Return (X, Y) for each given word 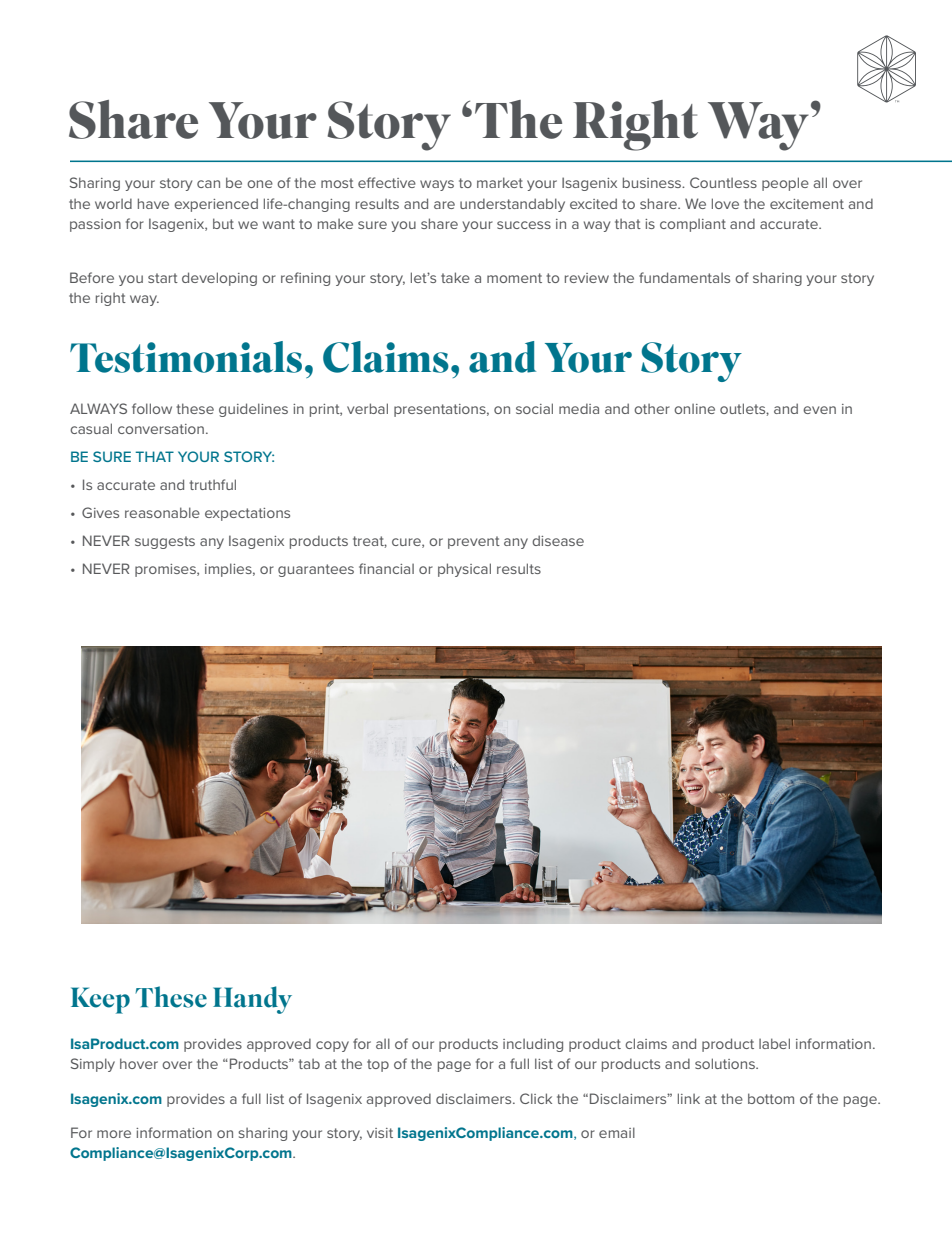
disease (558, 540)
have (153, 203)
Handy (252, 1000)
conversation (161, 429)
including (533, 1045)
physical (464, 570)
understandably (512, 205)
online (694, 409)
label (774, 1043)
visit (380, 1133)
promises (166, 570)
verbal (367, 408)
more (114, 1134)
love (725, 203)
